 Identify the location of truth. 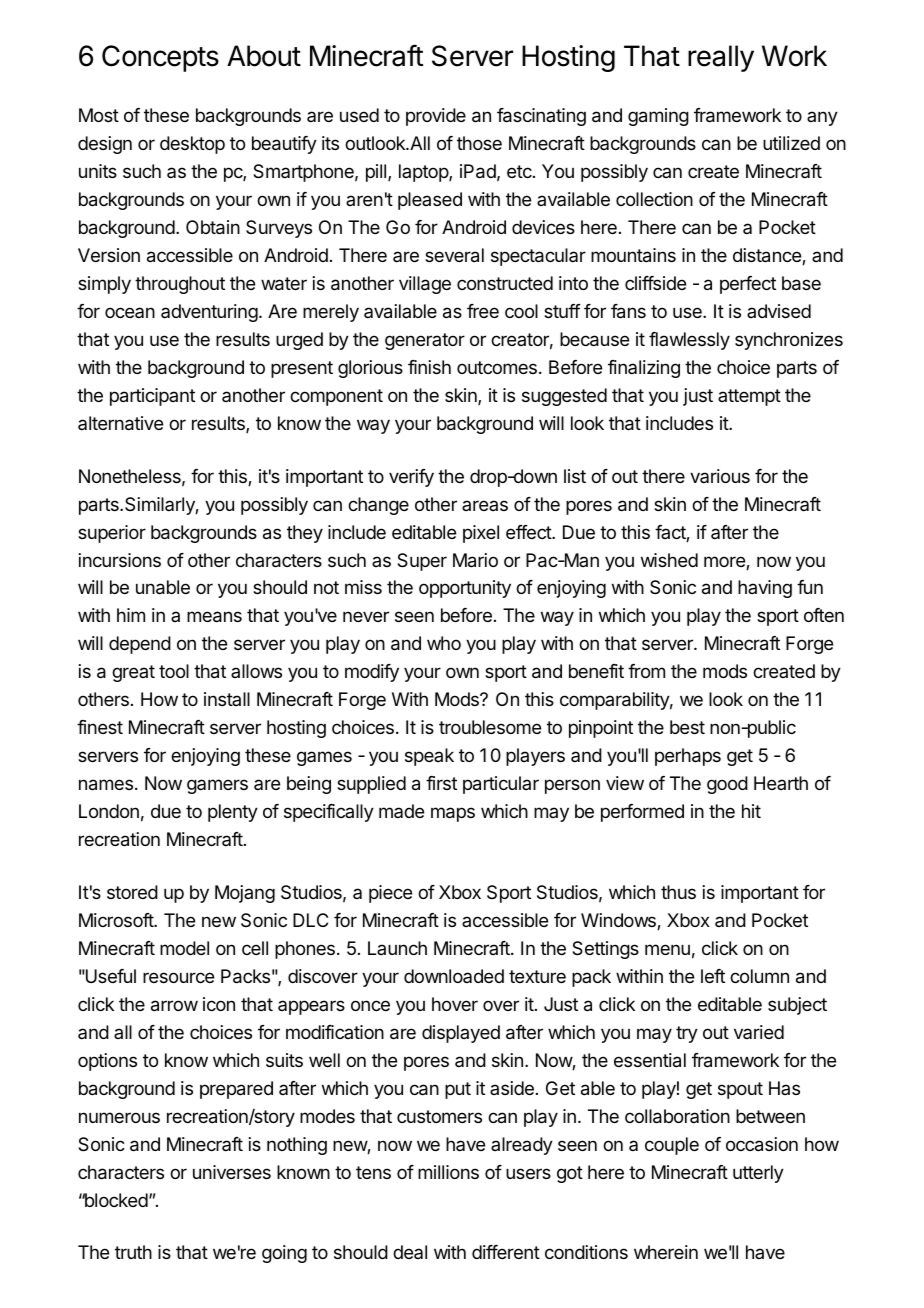
(133, 1252).
